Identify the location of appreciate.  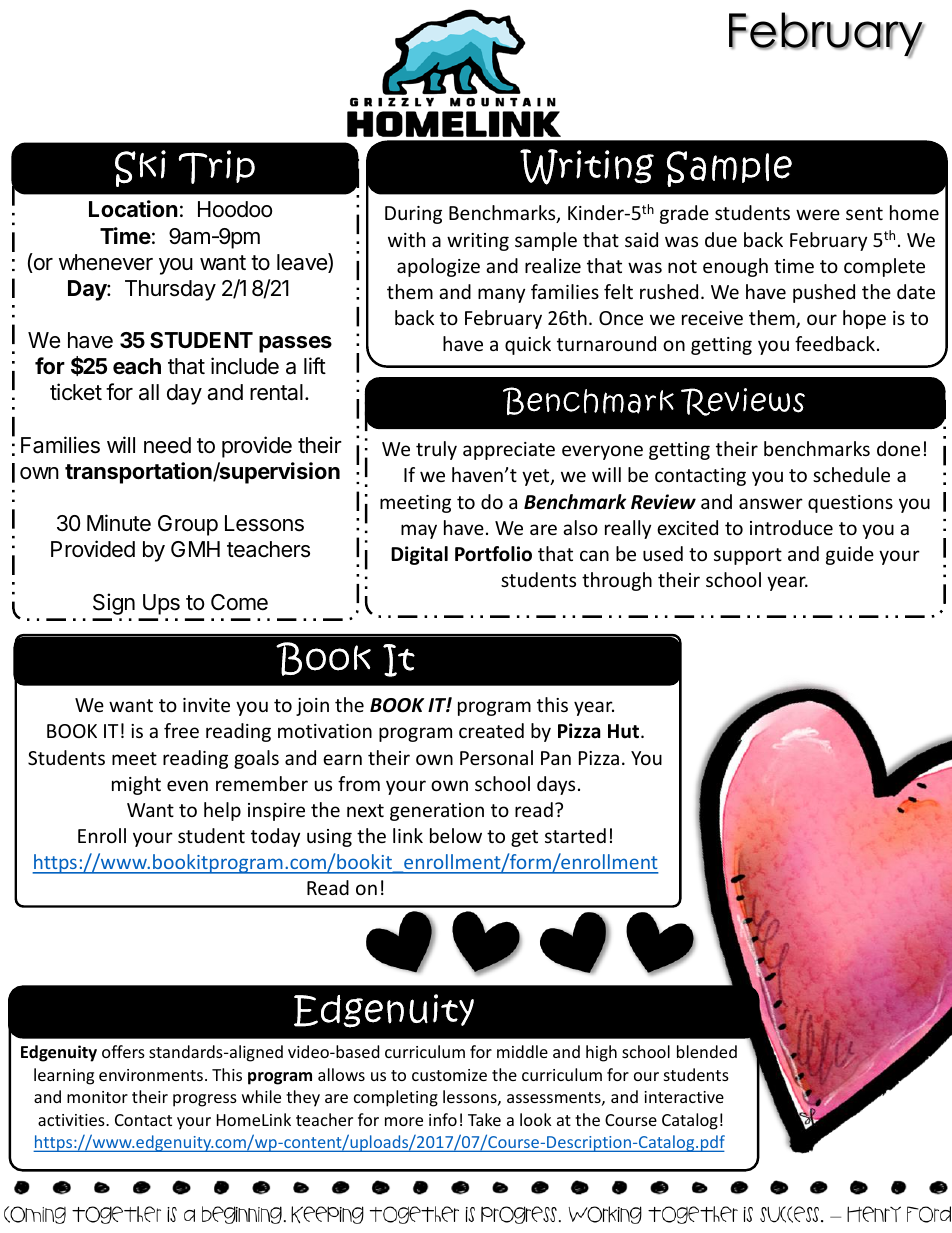
(509, 451).
